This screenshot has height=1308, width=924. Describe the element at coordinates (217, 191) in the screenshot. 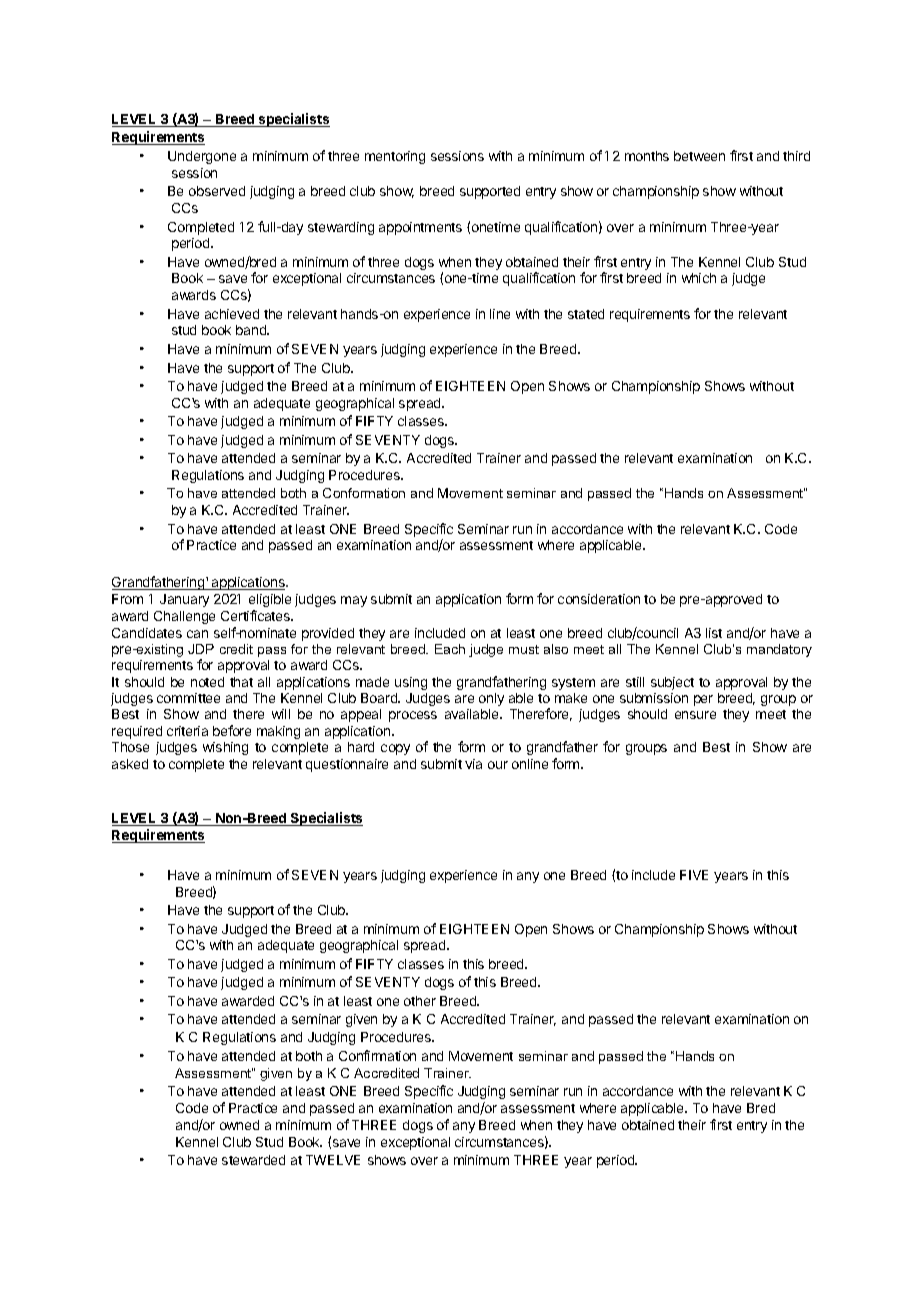

I see `observed` at that location.
